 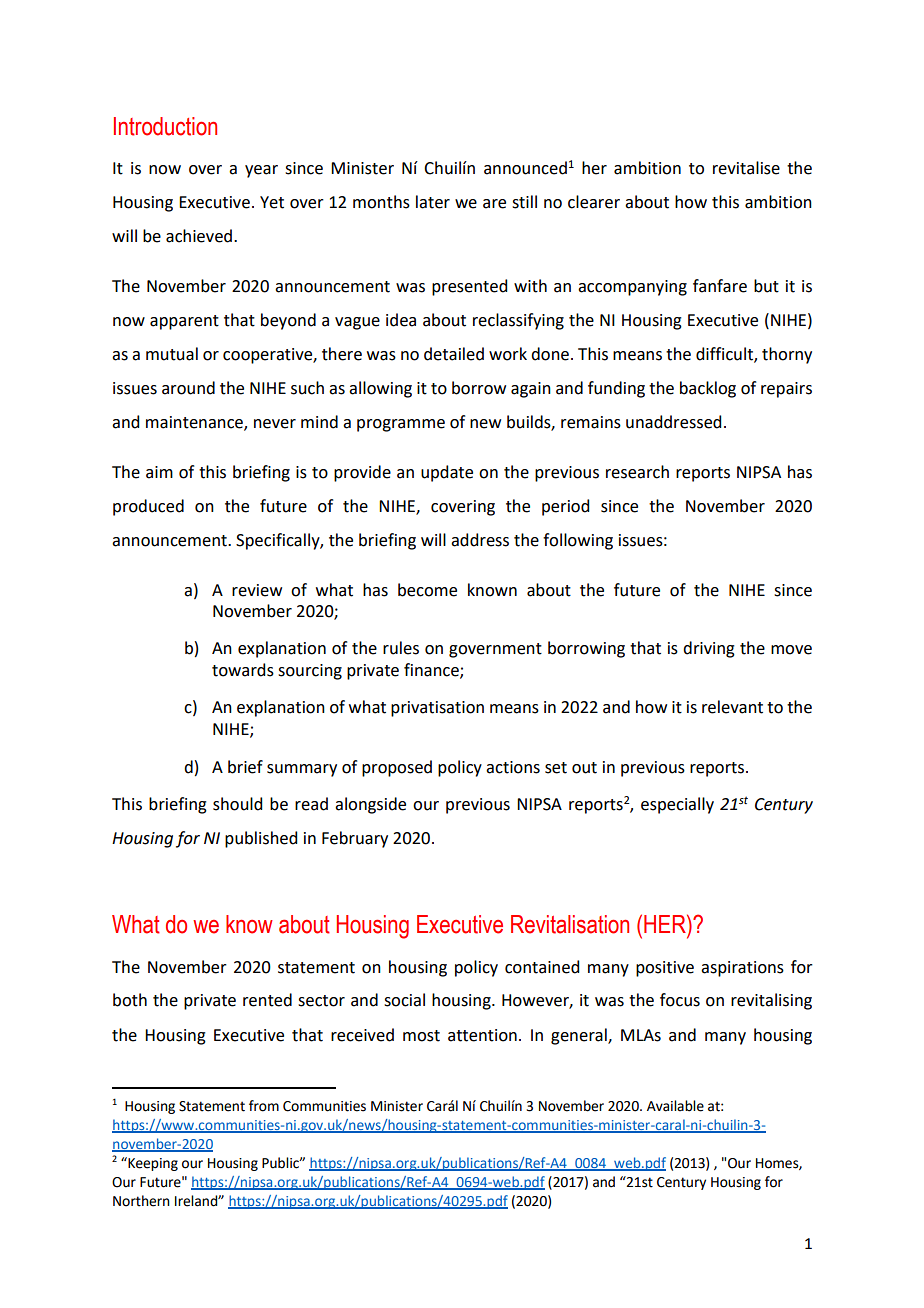 I want to click on year, so click(x=261, y=171).
